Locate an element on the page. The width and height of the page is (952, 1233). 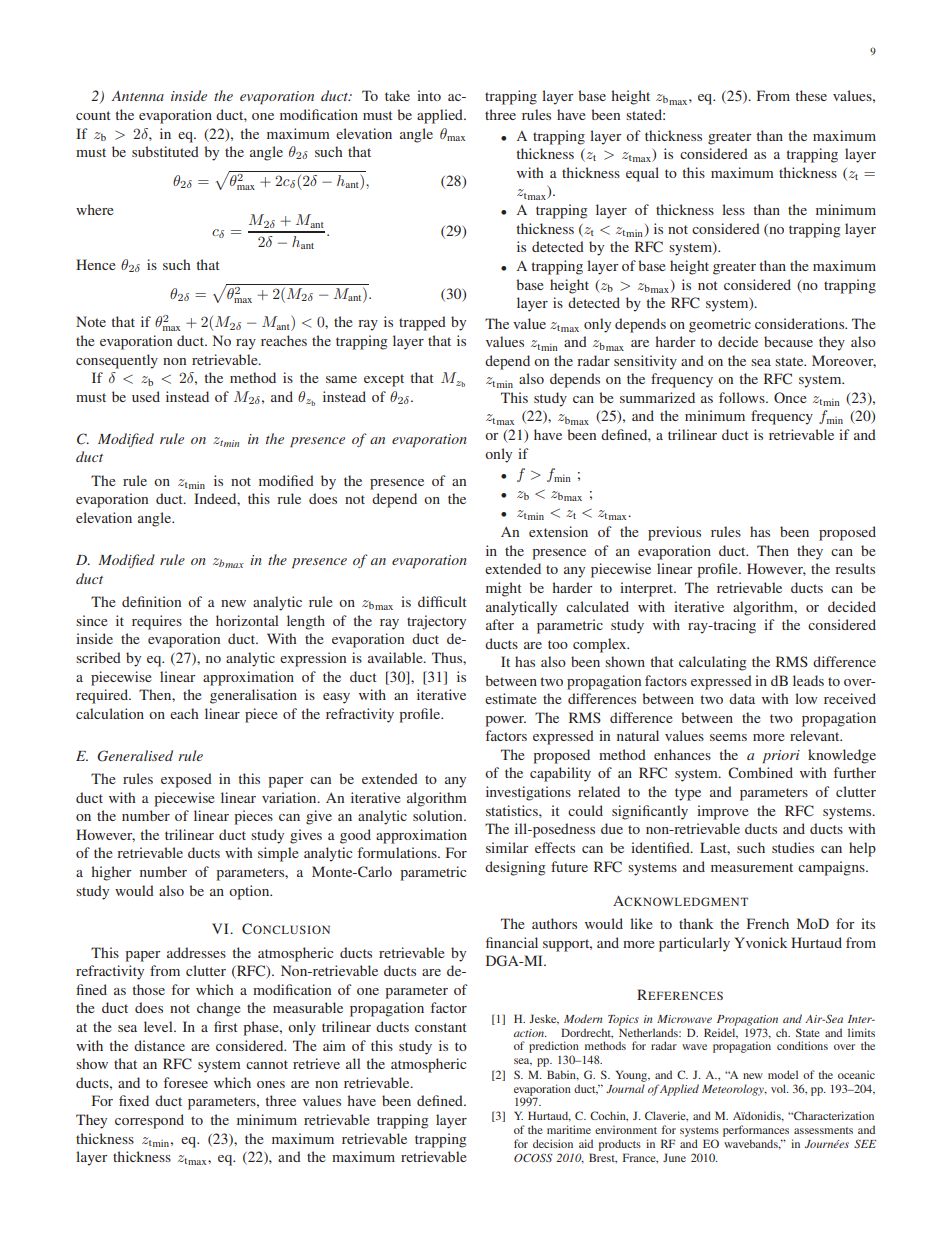
substituted is located at coordinates (165, 151).
